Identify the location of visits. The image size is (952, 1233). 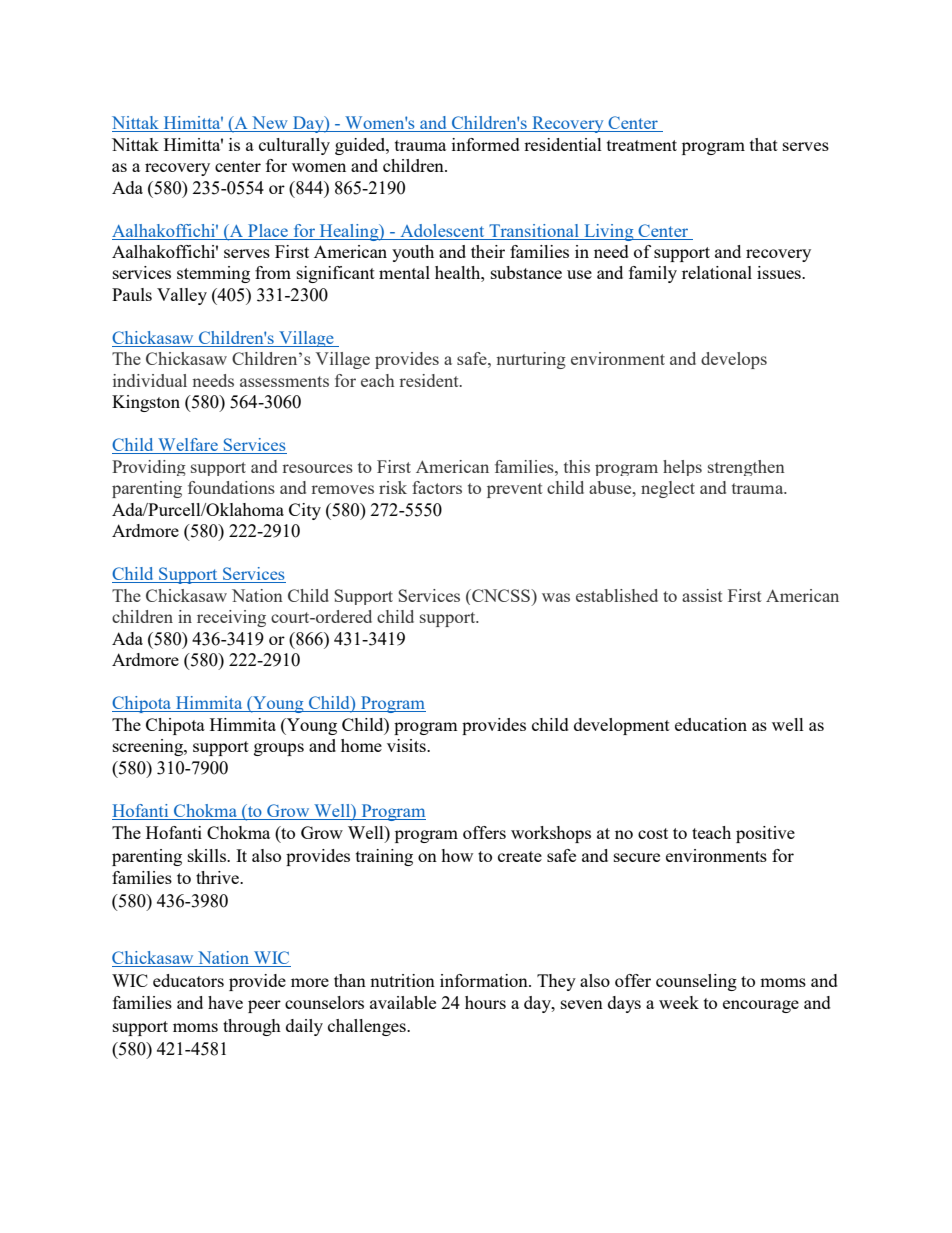
(407, 745).
